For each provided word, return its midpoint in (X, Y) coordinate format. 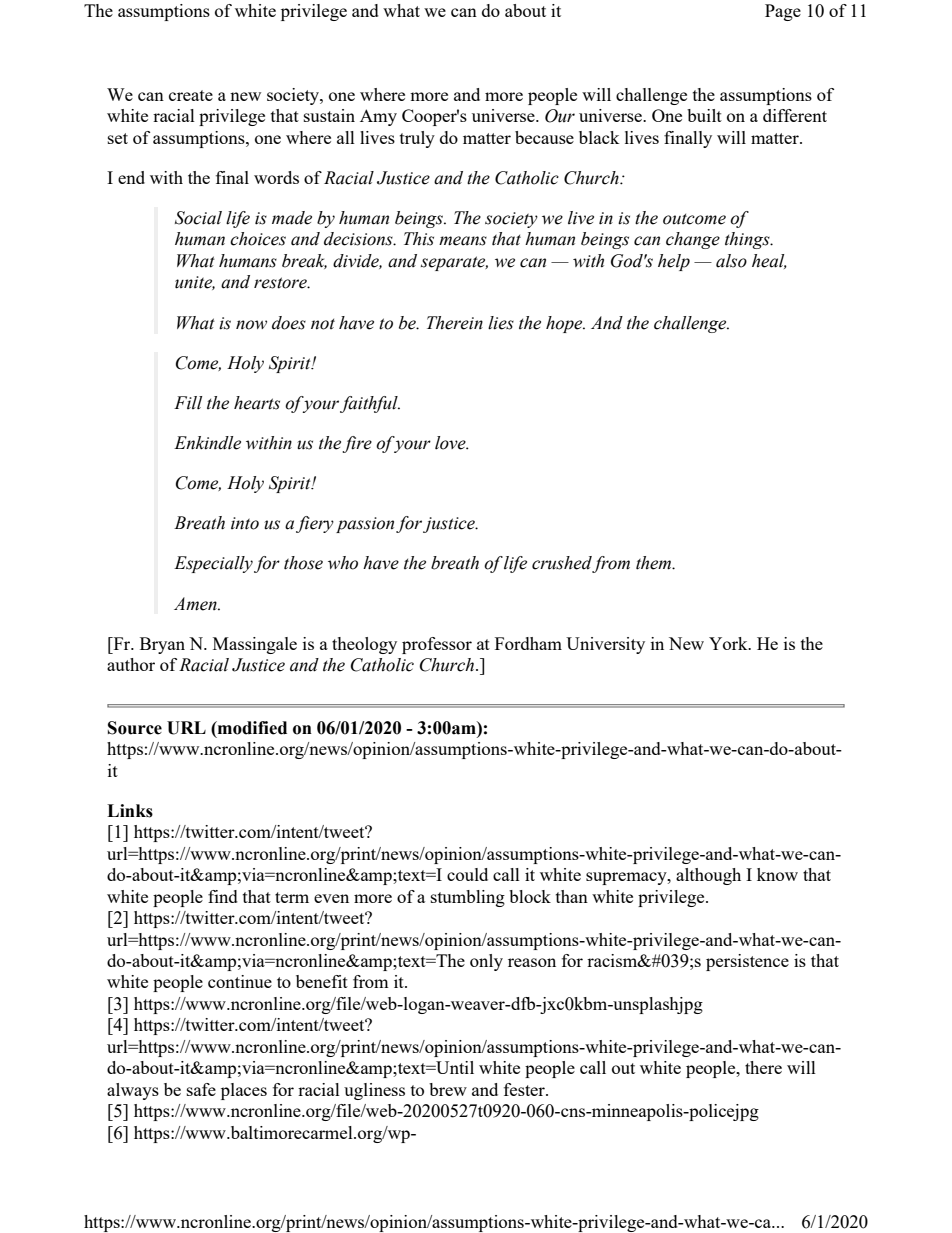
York (729, 643)
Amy (378, 117)
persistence (747, 962)
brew (448, 1089)
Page (783, 12)
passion (365, 525)
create (191, 95)
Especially (213, 564)
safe (201, 1089)
